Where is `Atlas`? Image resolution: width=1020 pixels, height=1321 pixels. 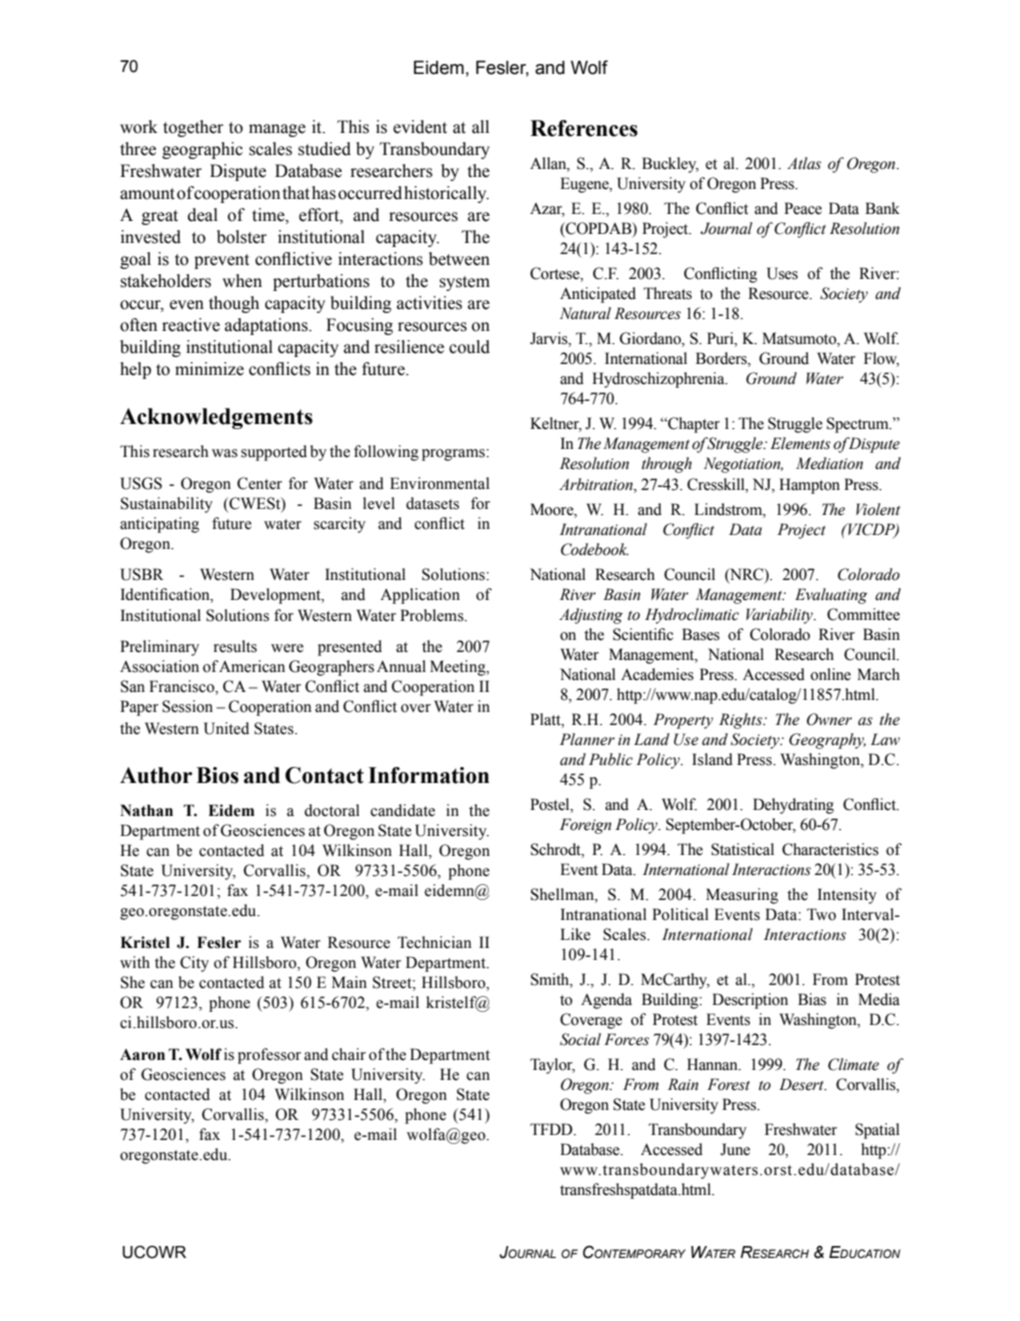
Atlas is located at coordinates (804, 163).
